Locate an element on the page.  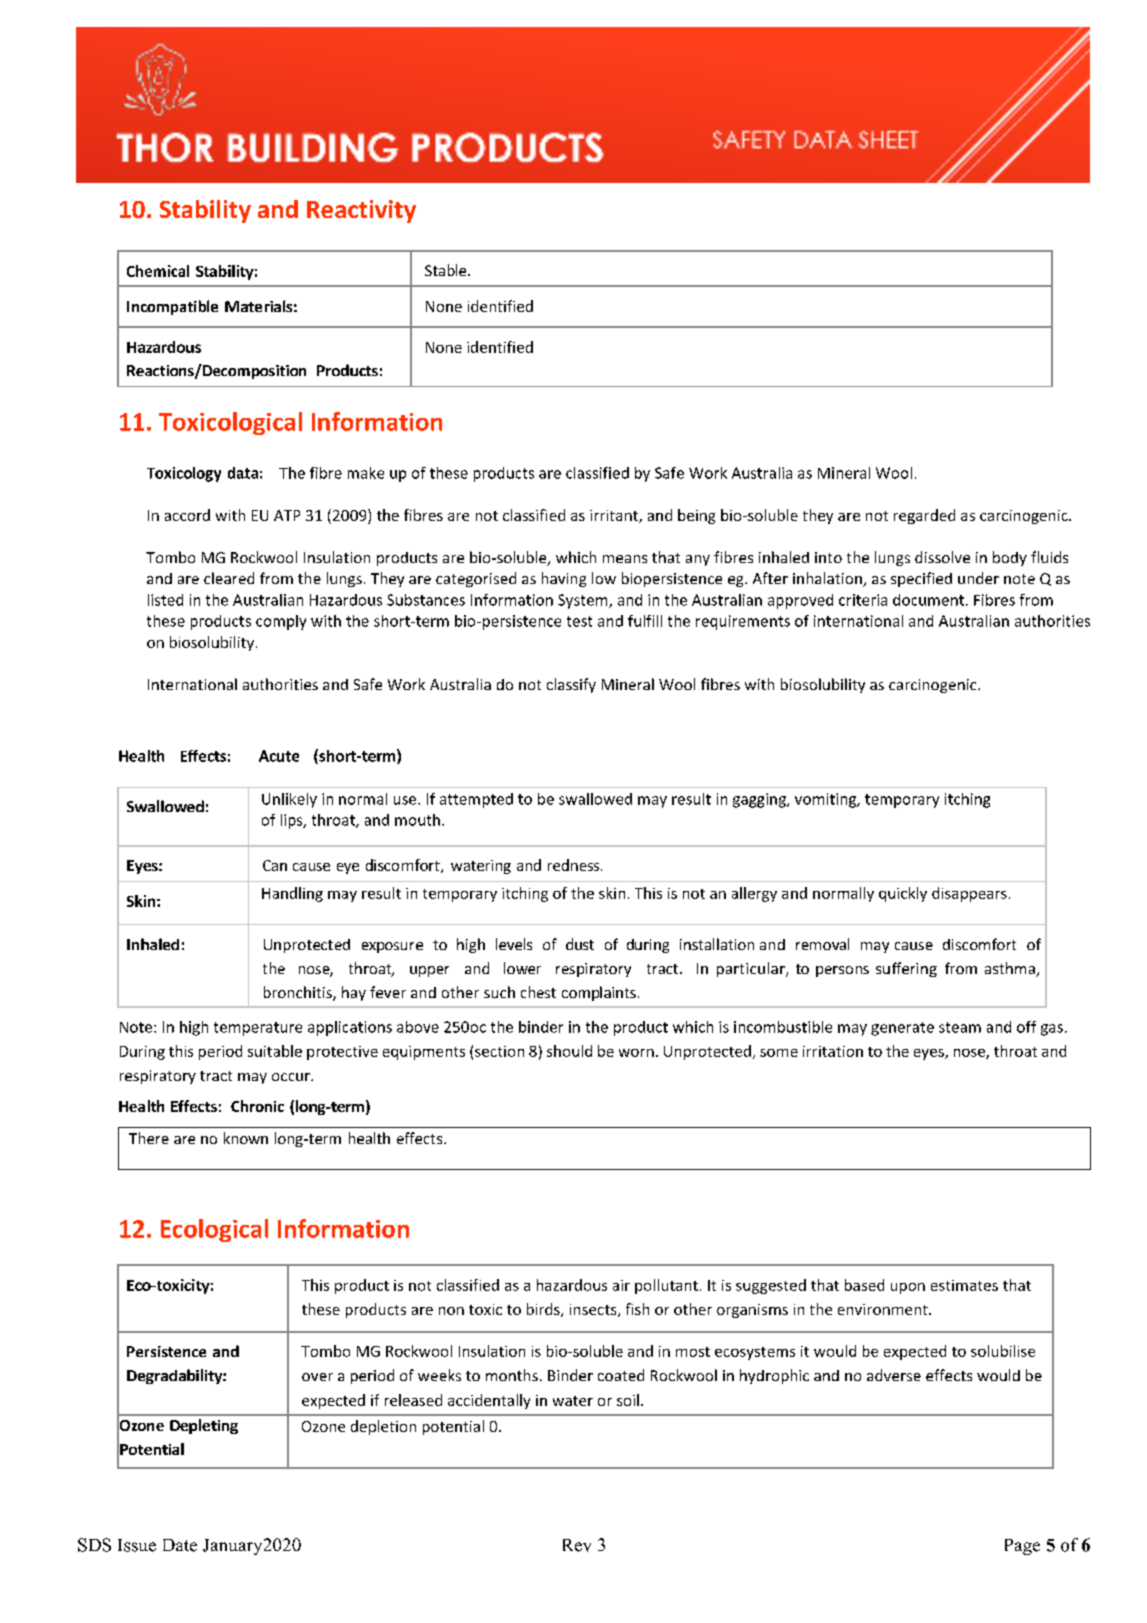
Date is located at coordinates (180, 1545).
